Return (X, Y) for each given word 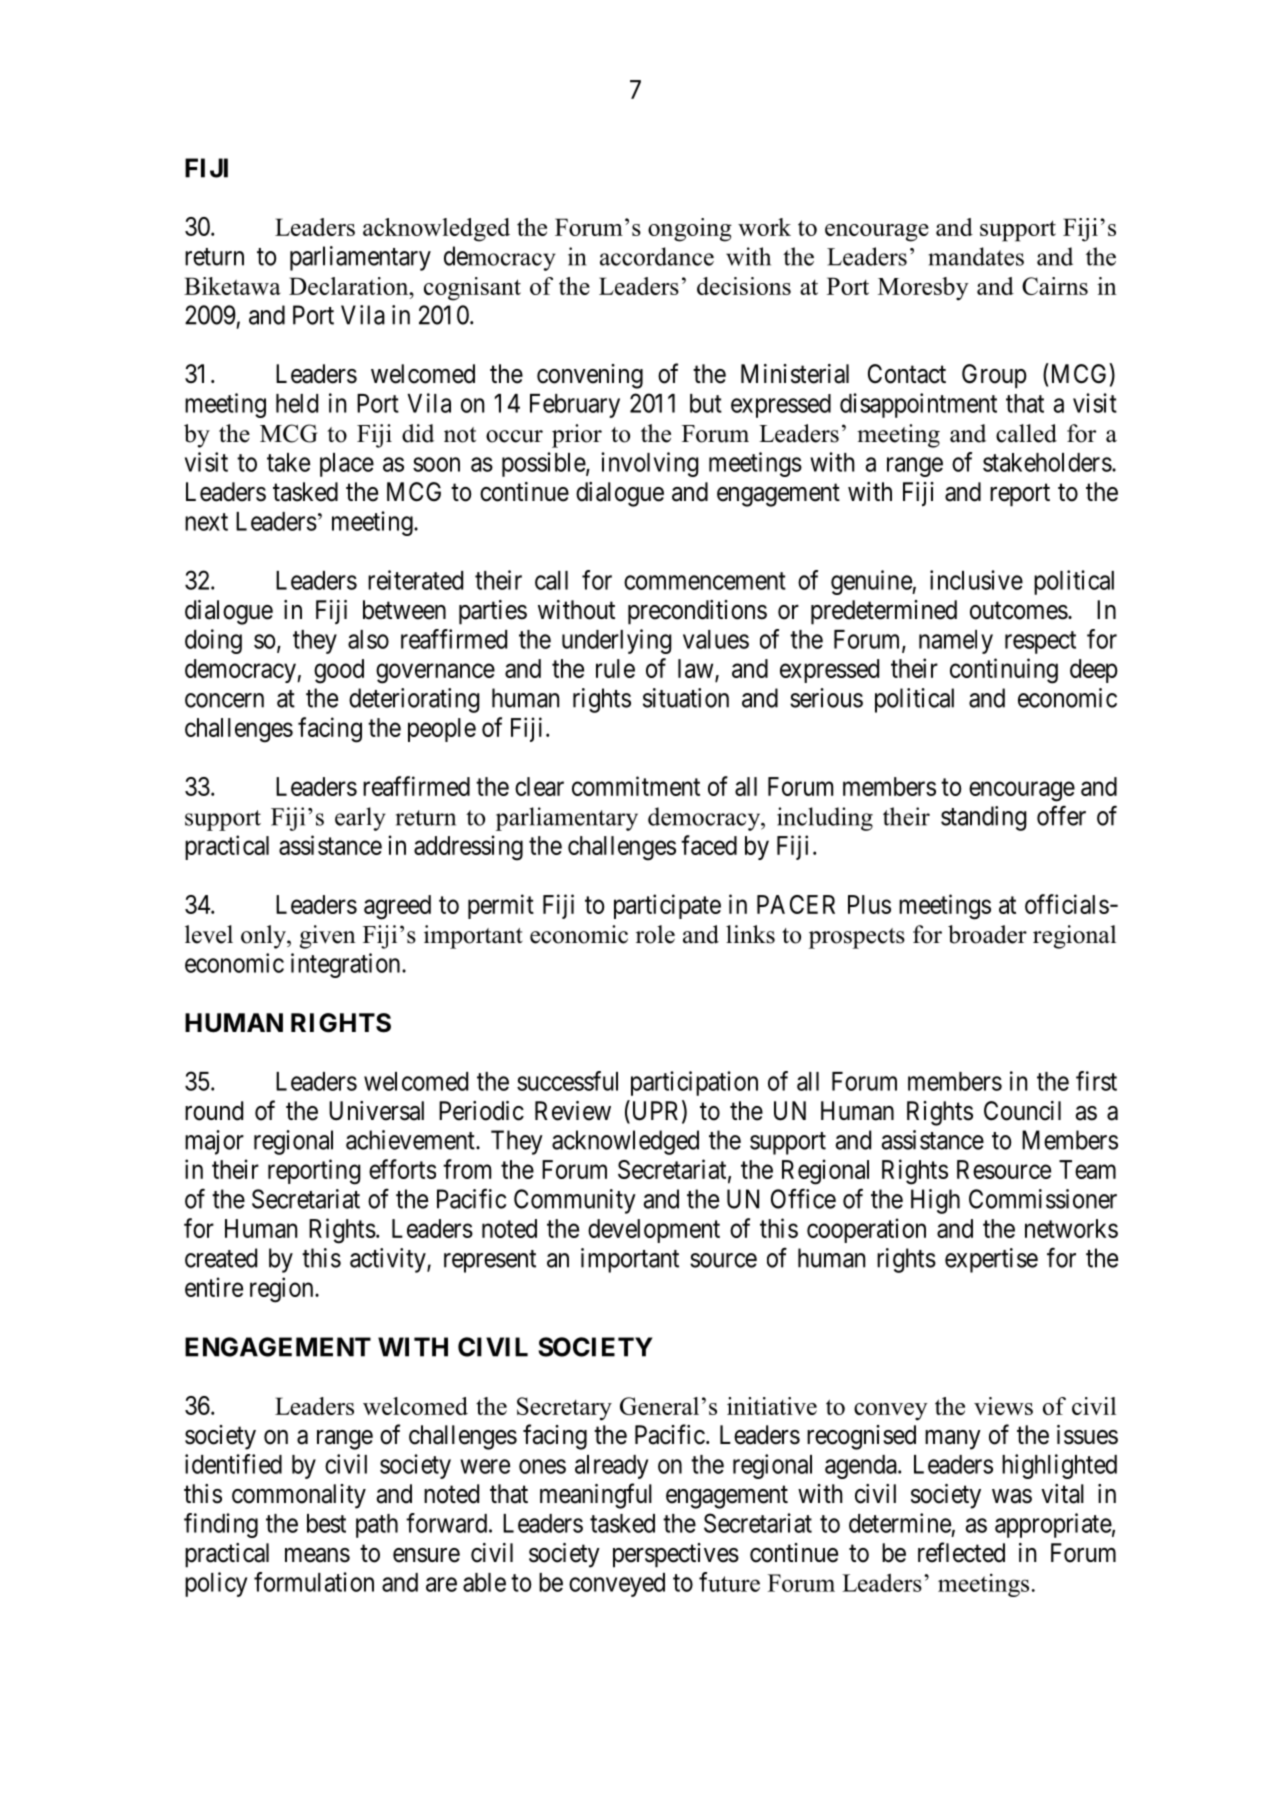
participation (694, 1083)
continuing (1004, 671)
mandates (976, 256)
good (339, 671)
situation (686, 698)
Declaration (350, 286)
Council (1022, 1111)
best (326, 1523)
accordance (657, 256)
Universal (376, 1111)
